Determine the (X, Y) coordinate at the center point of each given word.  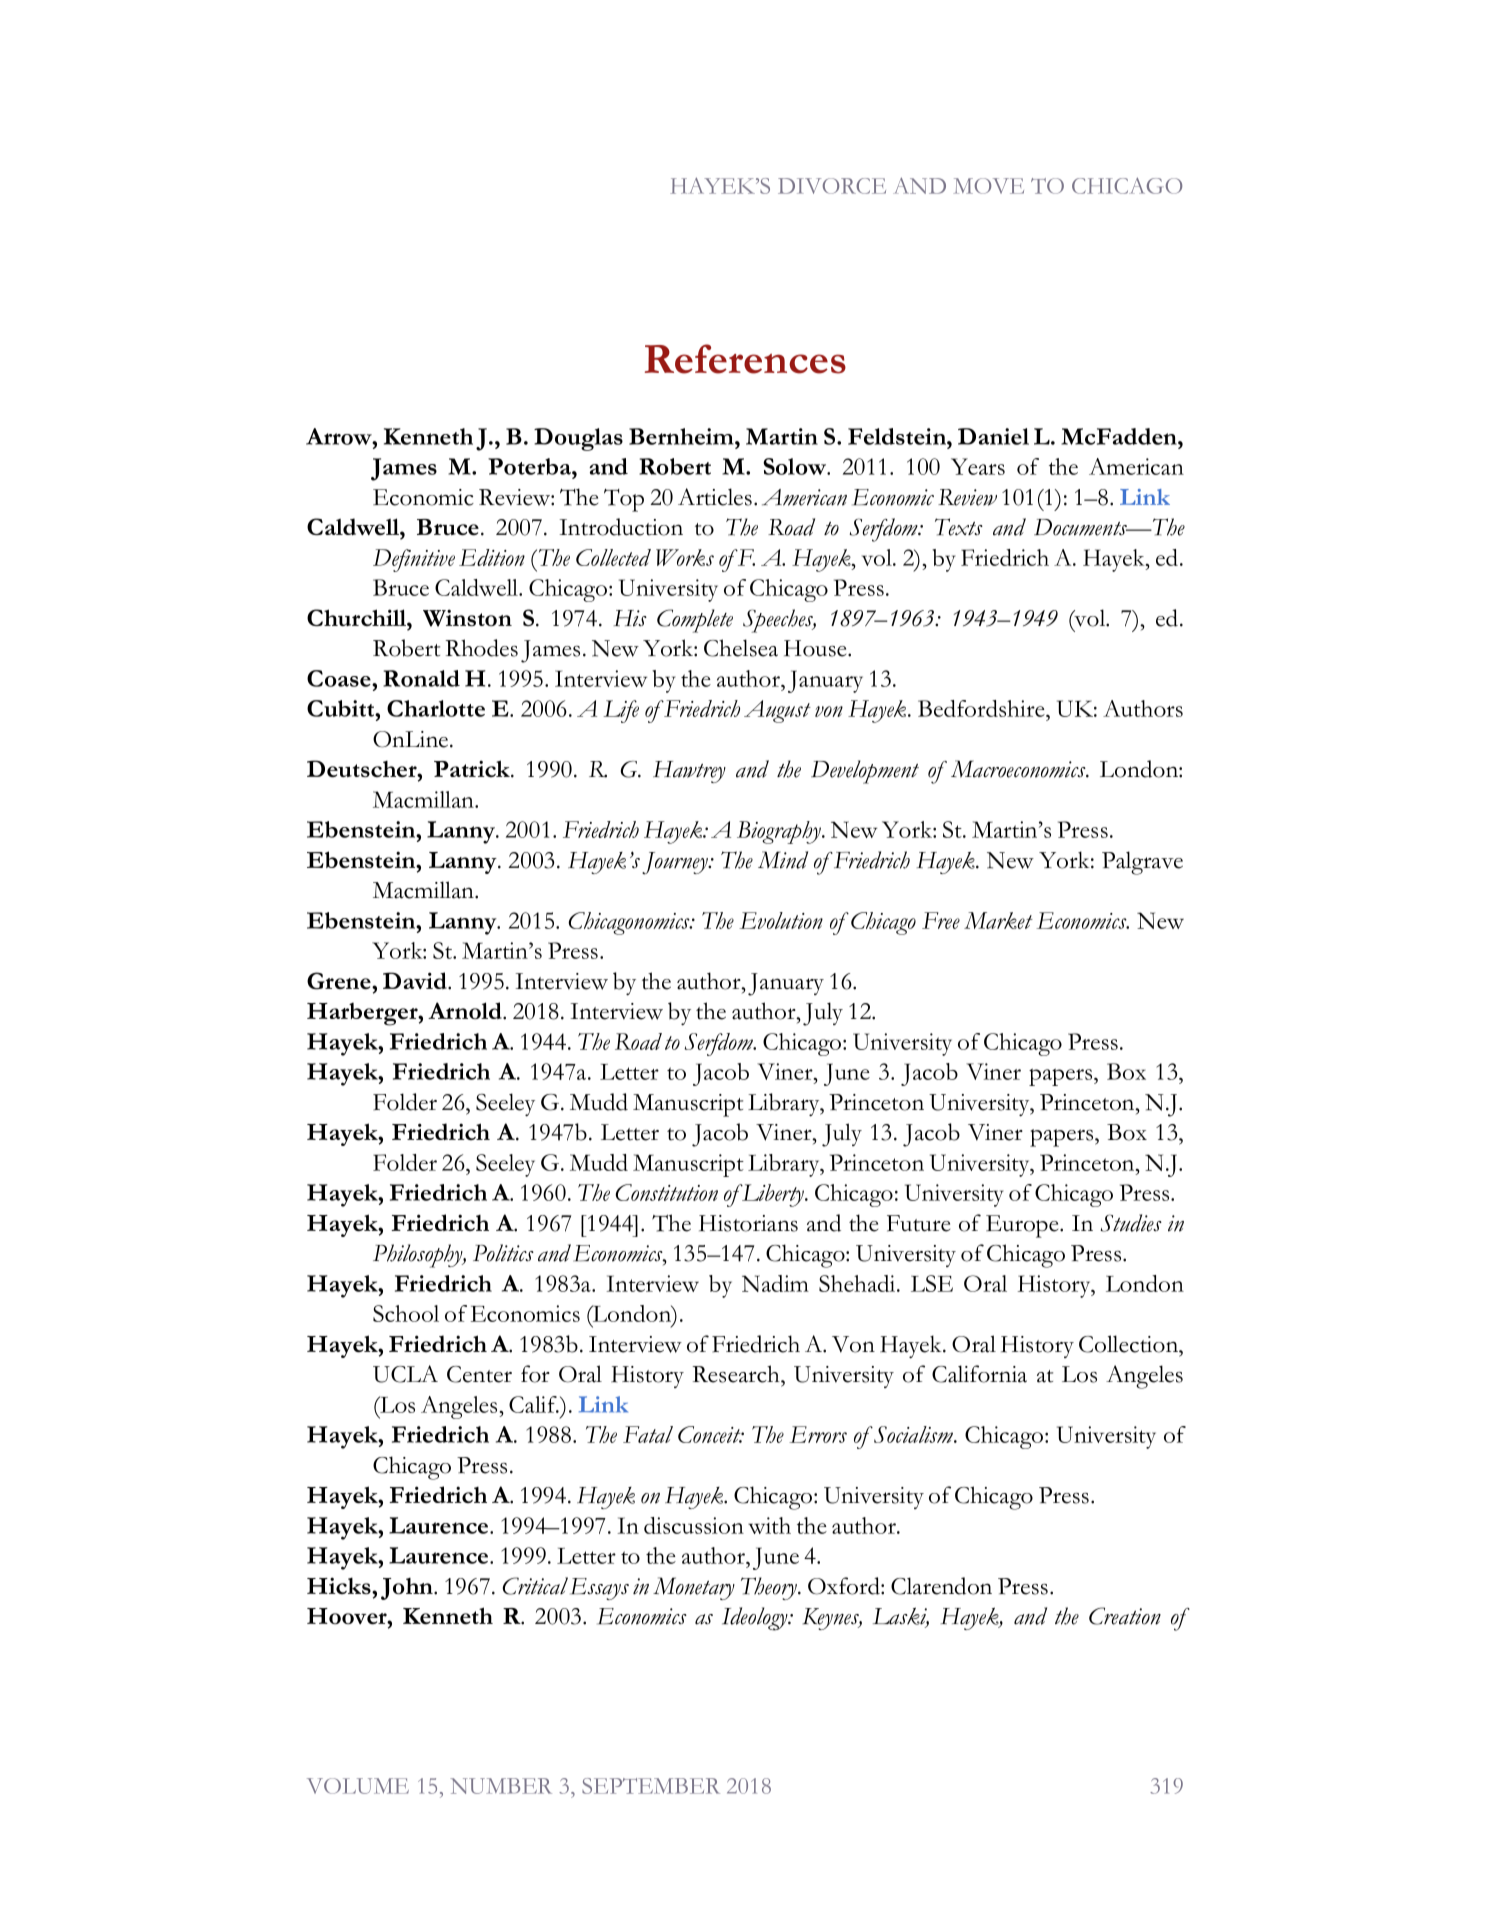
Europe (1023, 1226)
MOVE (988, 186)
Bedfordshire (982, 708)
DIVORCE (832, 186)
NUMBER (501, 1786)
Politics (503, 1253)
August (777, 711)
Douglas (578, 439)
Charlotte (436, 708)
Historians (748, 1223)
